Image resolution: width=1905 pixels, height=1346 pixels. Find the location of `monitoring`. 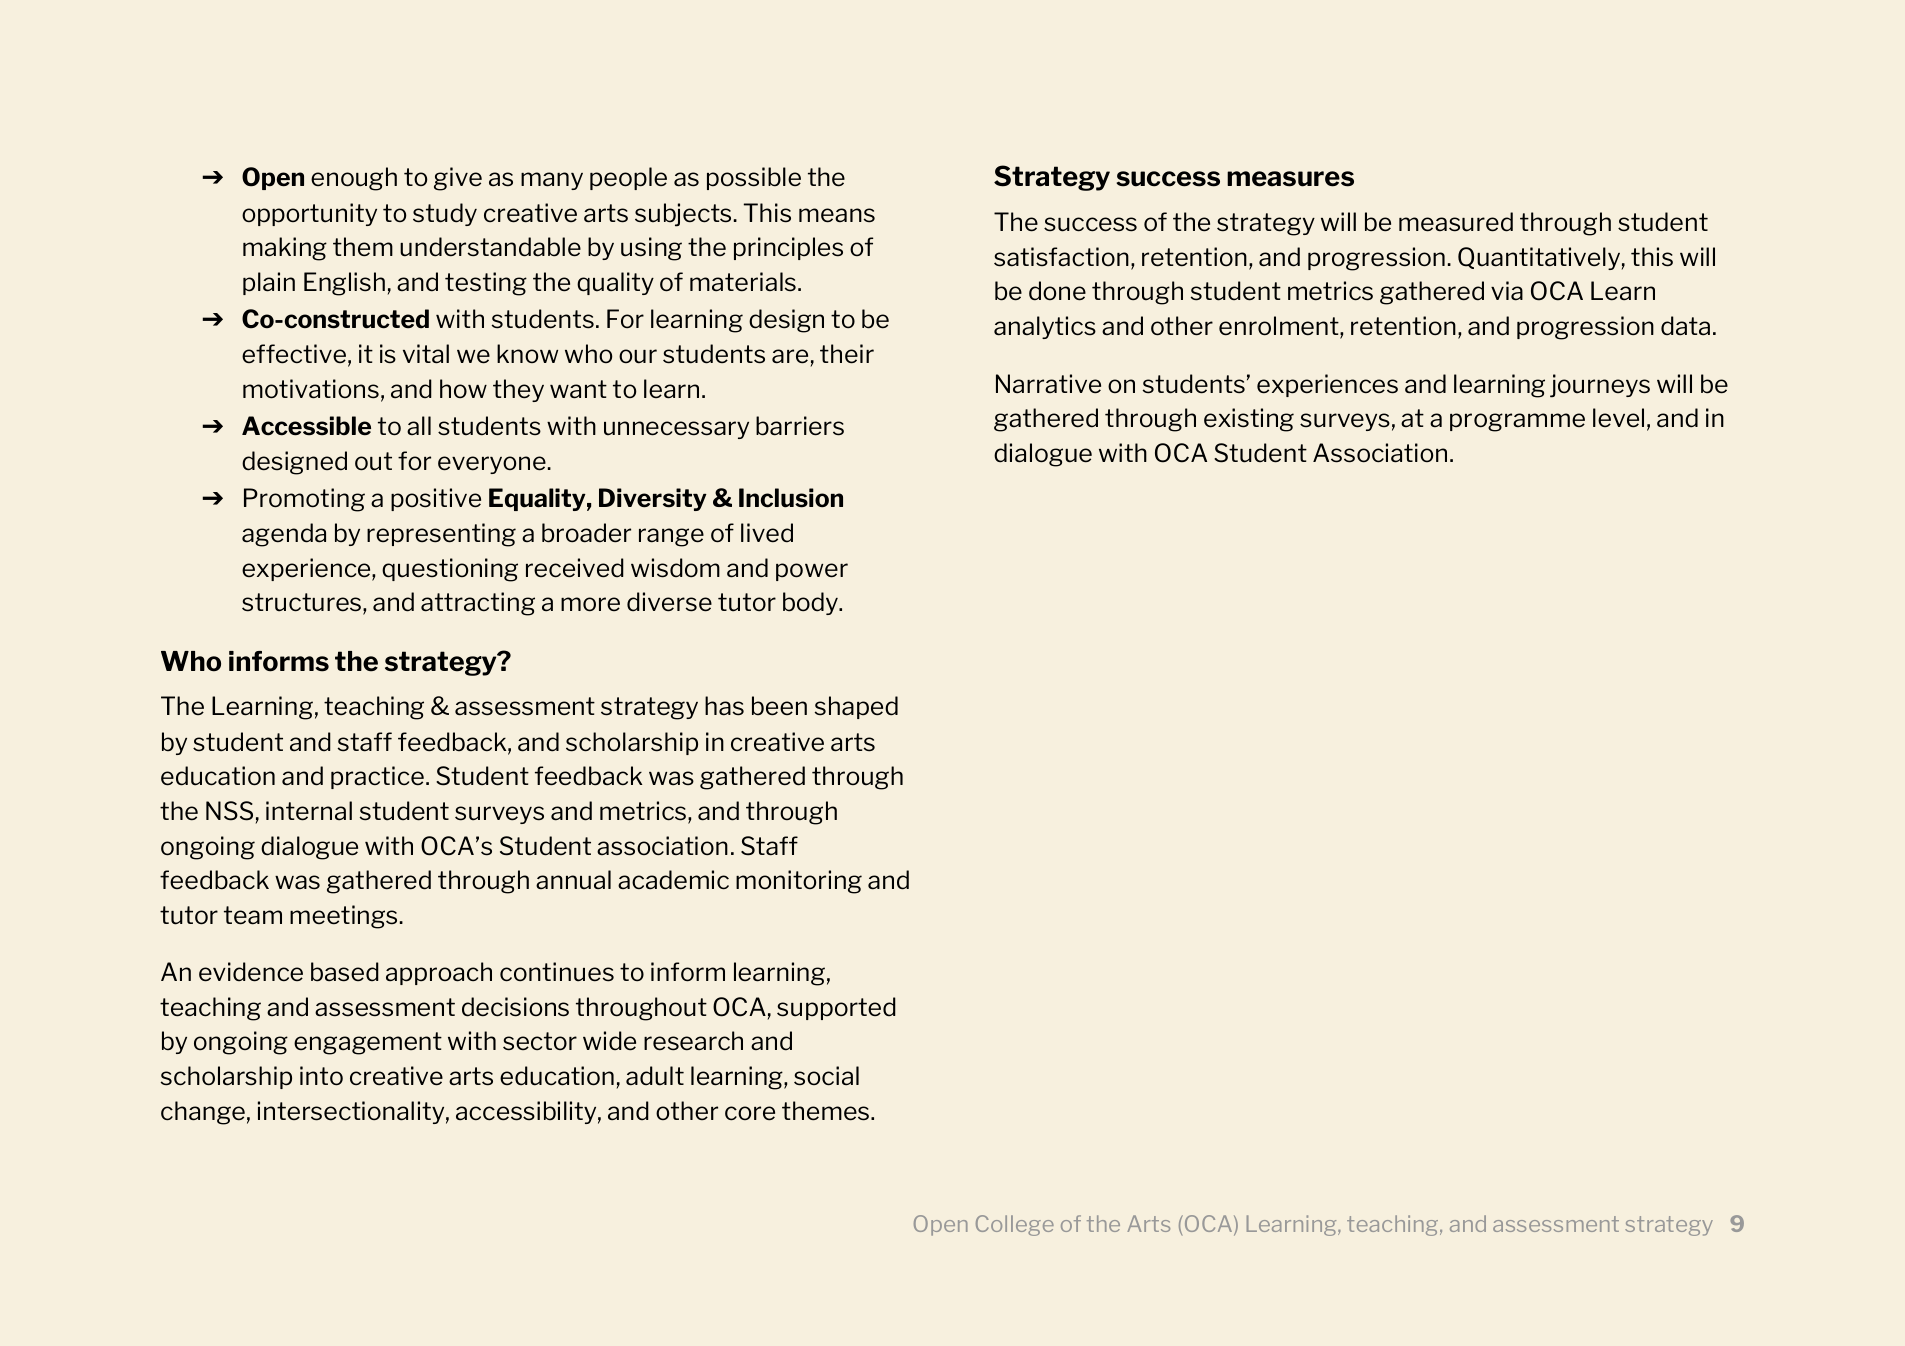

monitoring is located at coordinates (799, 882).
